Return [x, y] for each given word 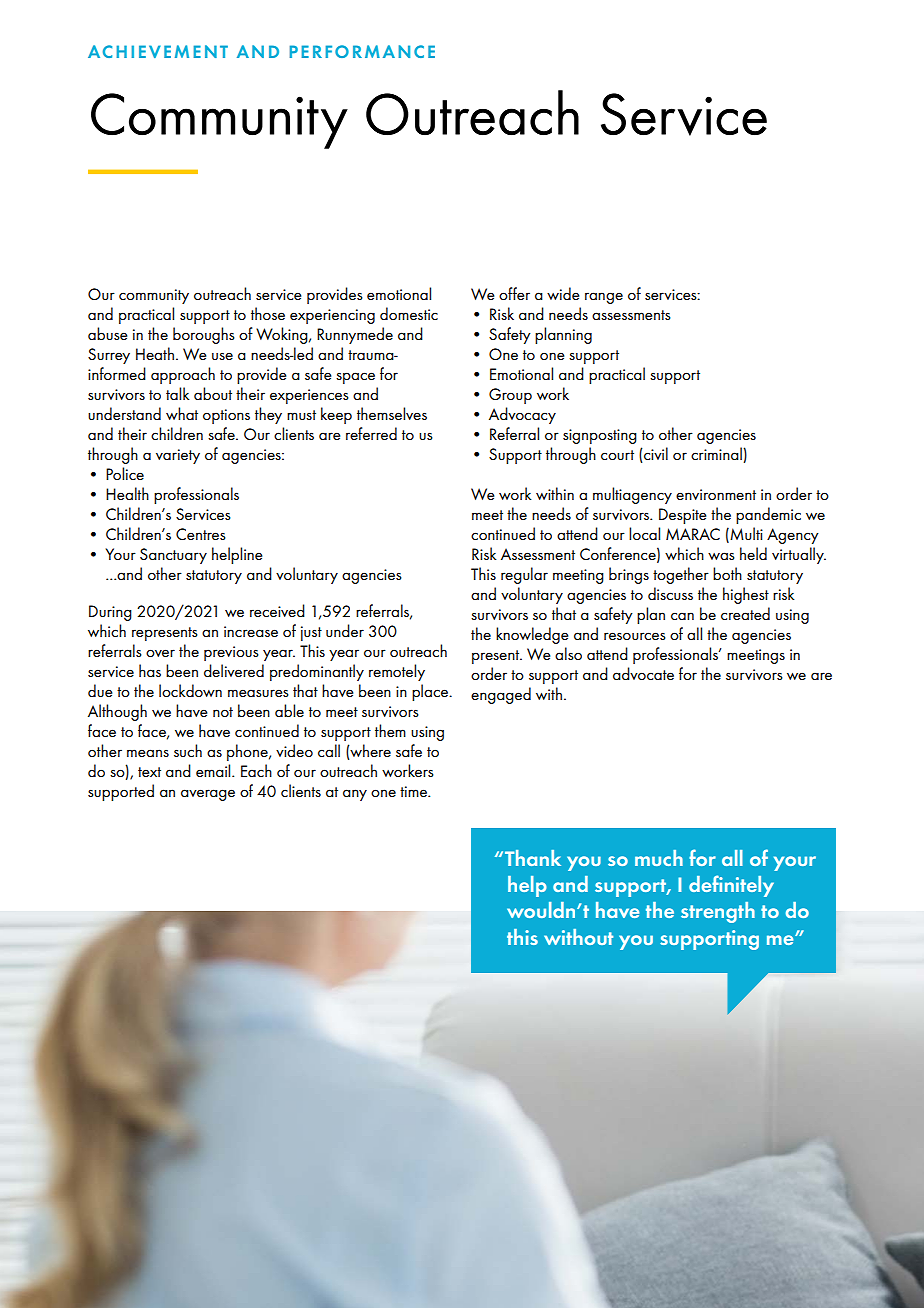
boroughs [204, 335]
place [431, 692]
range [604, 298]
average [208, 795]
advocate [643, 673]
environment [716, 494]
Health [127, 493]
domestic [409, 313]
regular [524, 575]
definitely [731, 886]
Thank [533, 858]
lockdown [190, 690]
